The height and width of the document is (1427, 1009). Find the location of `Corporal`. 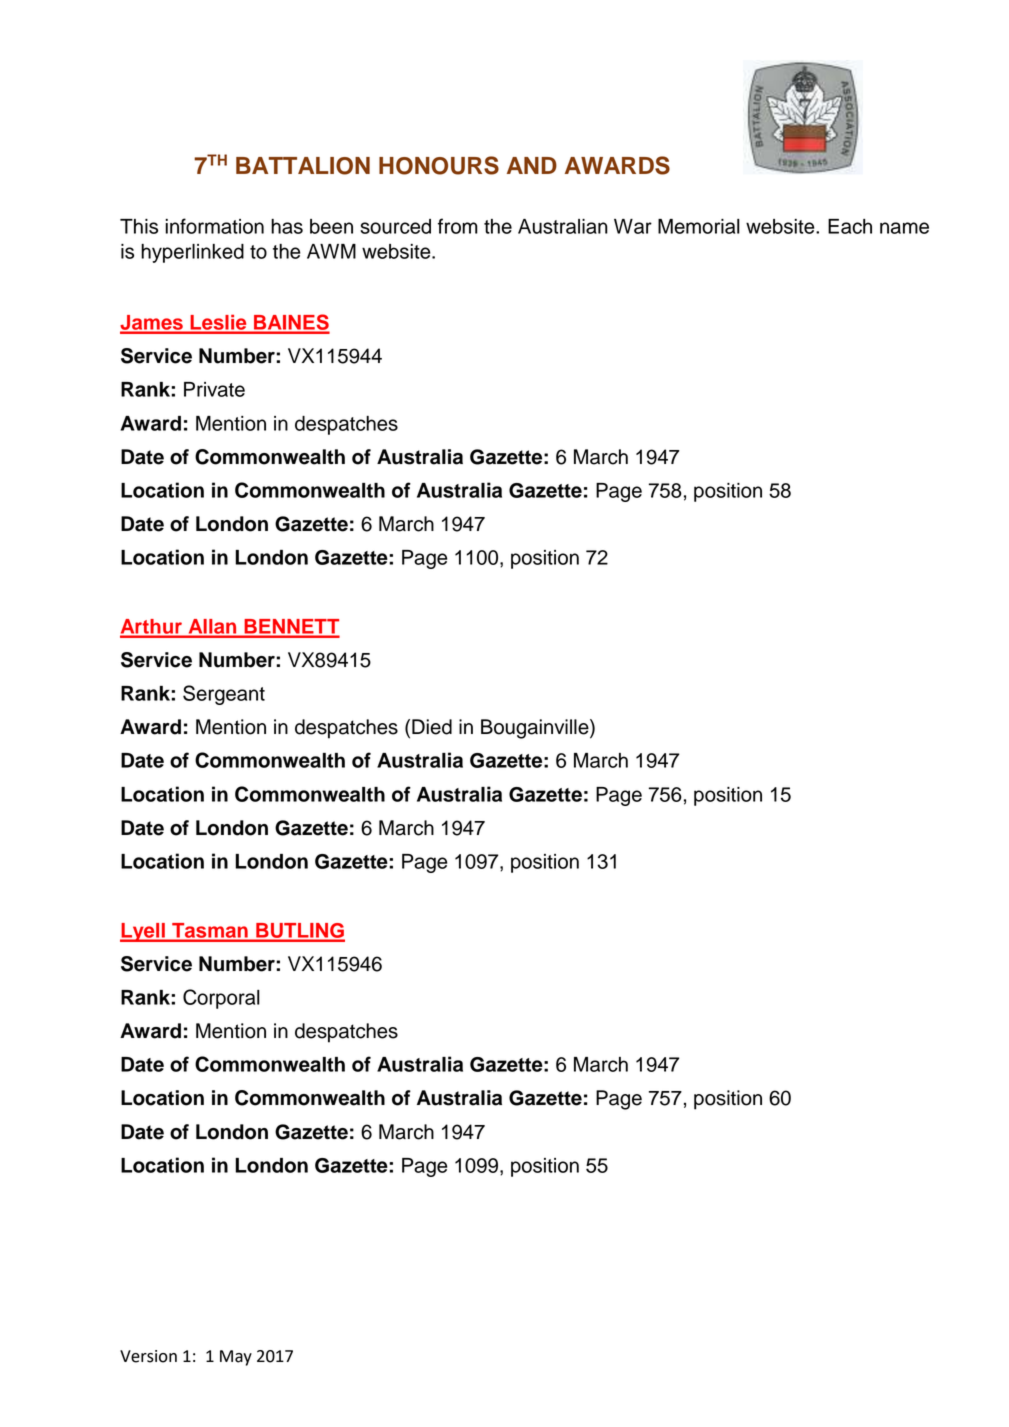

Corporal is located at coordinates (221, 999).
